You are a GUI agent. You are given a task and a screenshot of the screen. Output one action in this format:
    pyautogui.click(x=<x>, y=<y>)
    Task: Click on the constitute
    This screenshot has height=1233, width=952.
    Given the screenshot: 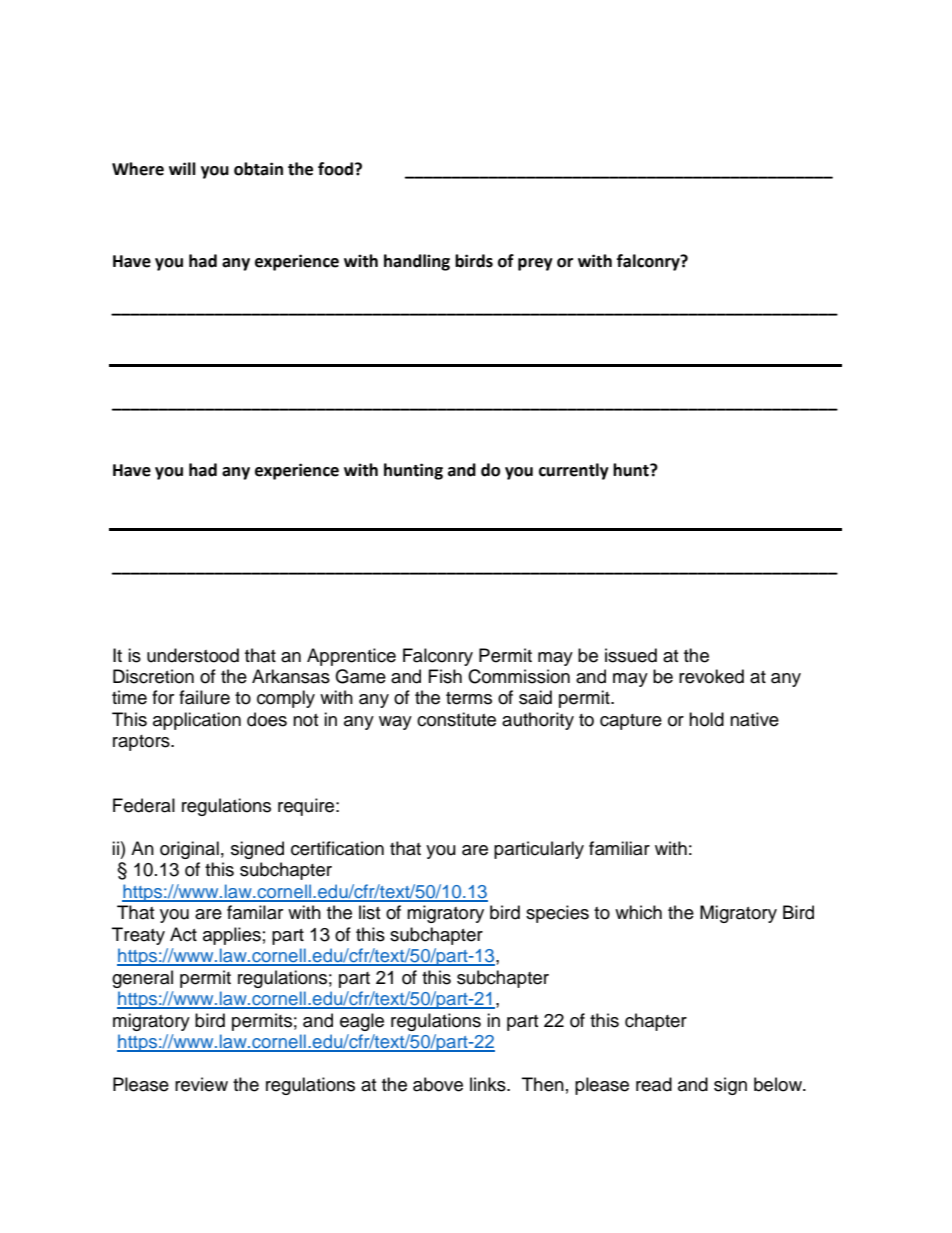 What is the action you would take?
    pyautogui.click(x=456, y=719)
